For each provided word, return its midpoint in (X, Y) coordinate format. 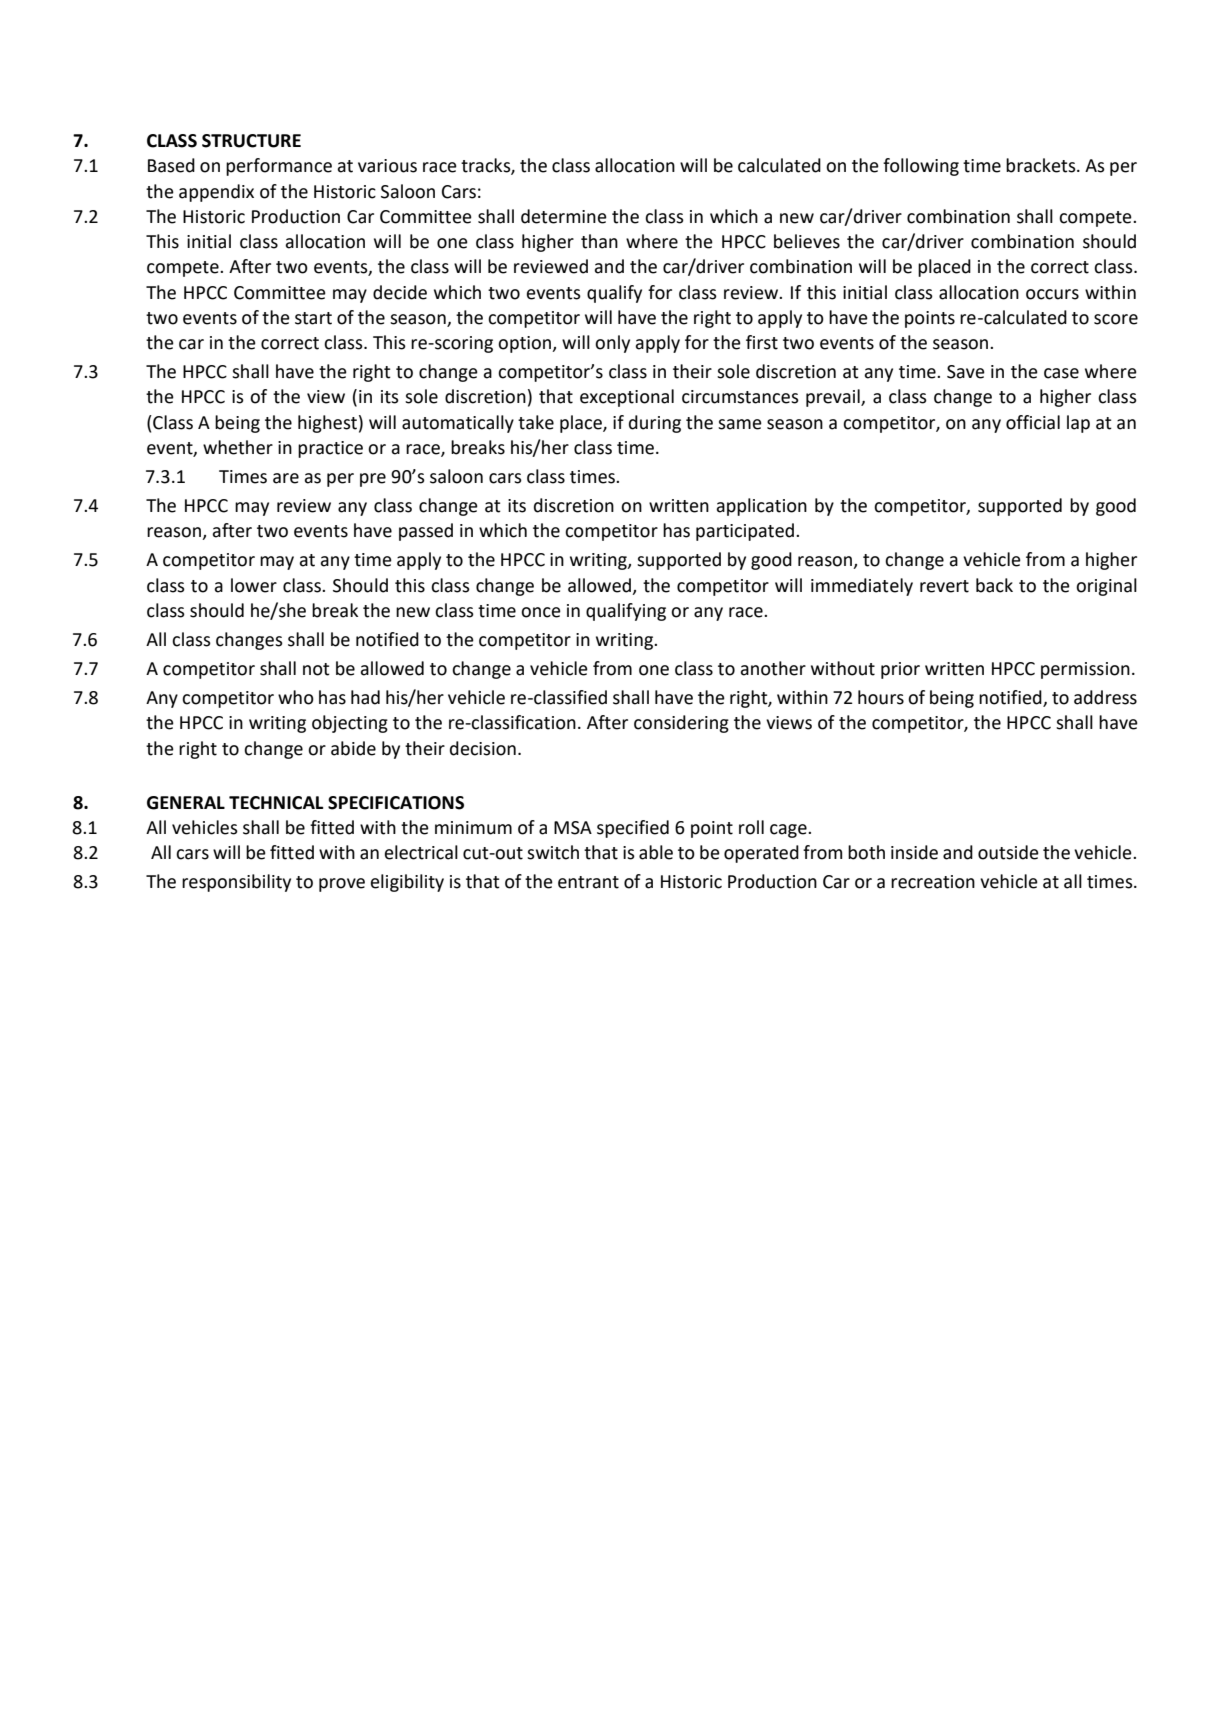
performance (279, 167)
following (921, 167)
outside (1008, 852)
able (656, 852)
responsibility (236, 883)
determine (564, 216)
